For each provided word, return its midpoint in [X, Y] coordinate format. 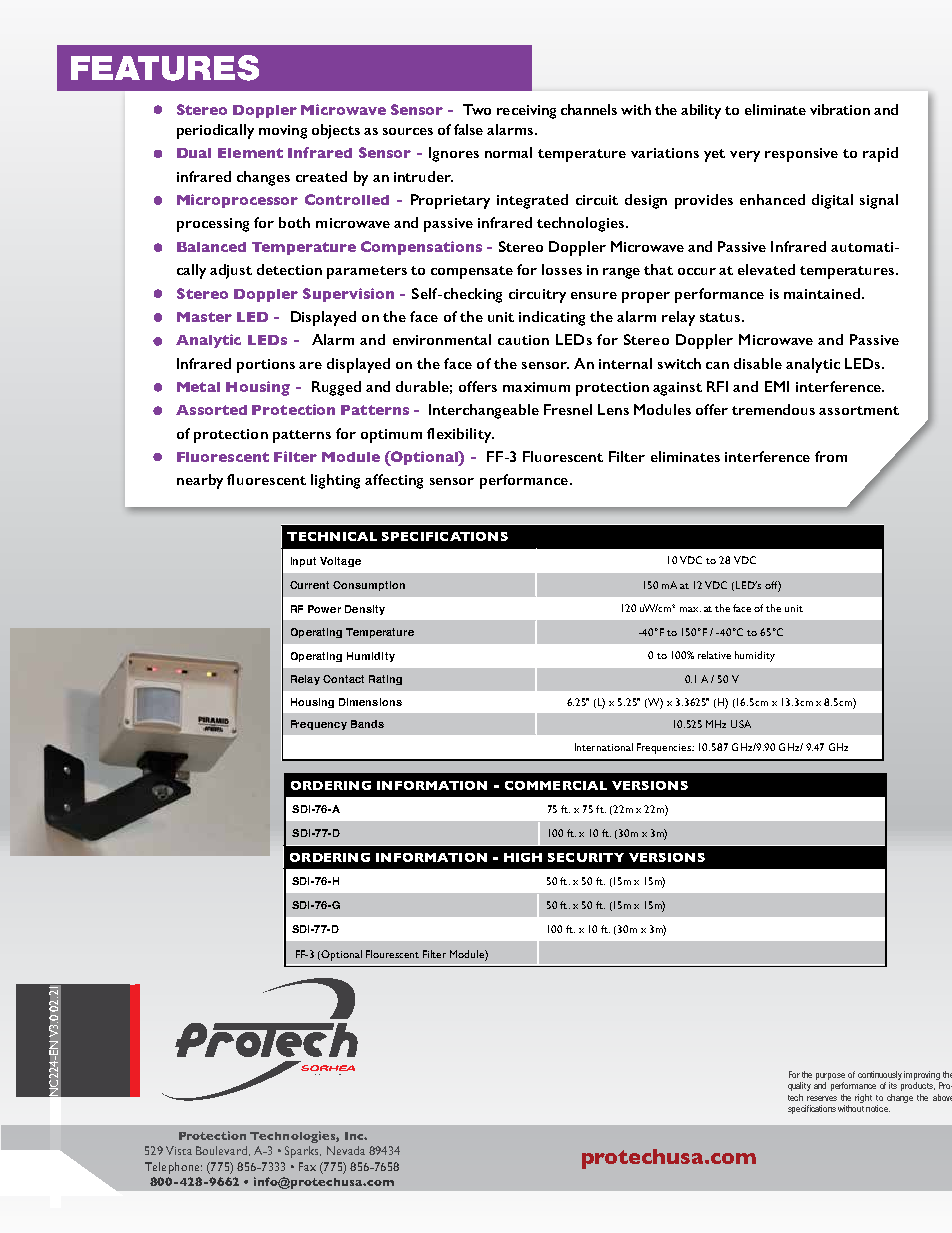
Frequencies [665, 748]
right [863, 1098]
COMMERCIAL [556, 785]
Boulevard [223, 1151]
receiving [526, 112]
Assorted [211, 410]
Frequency [319, 725]
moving [283, 132]
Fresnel [568, 409]
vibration [840, 109]
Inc [355, 1136]
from [831, 456]
